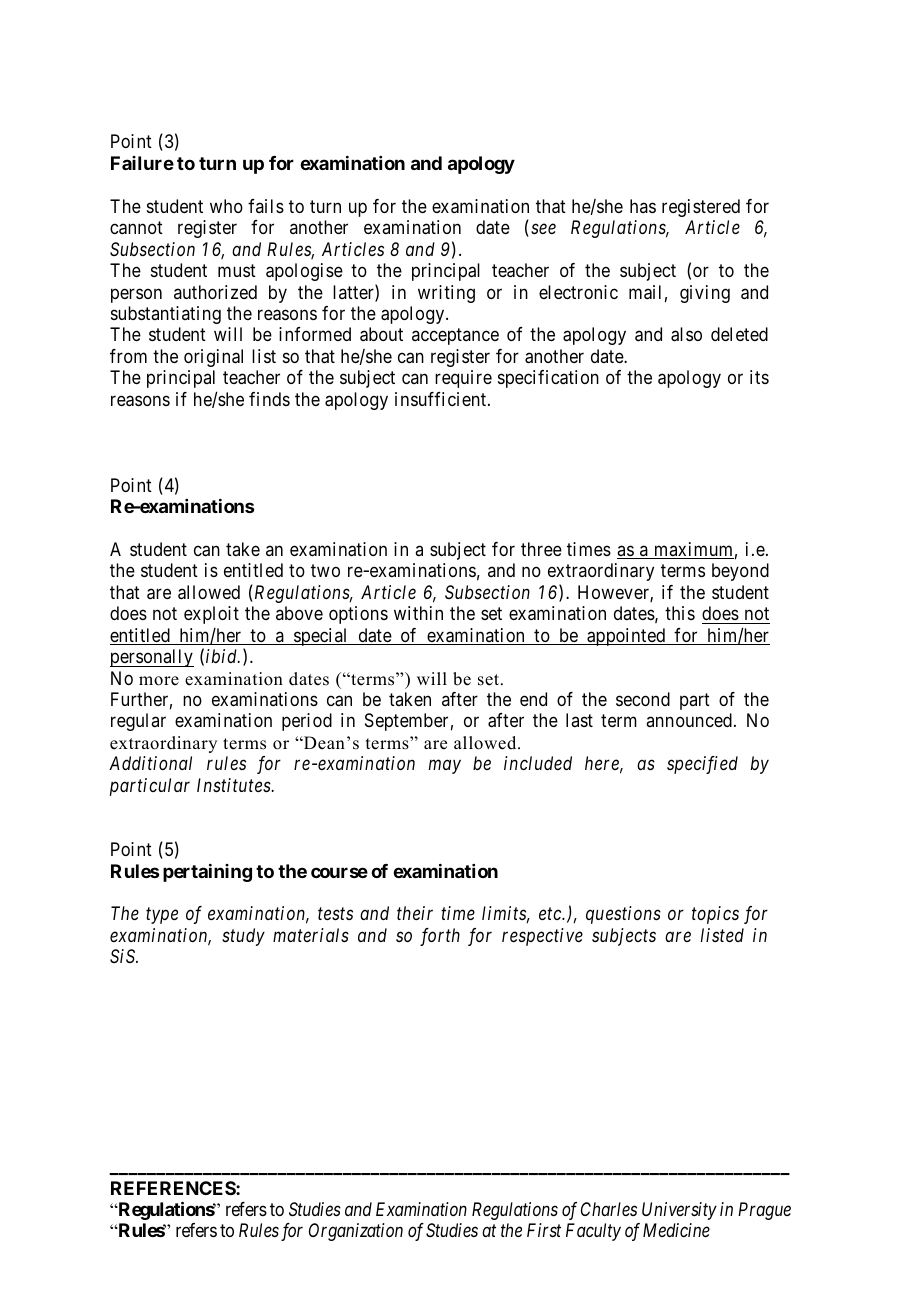 The height and width of the screenshot is (1308, 924). Describe the element at coordinates (446, 294) in the screenshot. I see `writing` at that location.
